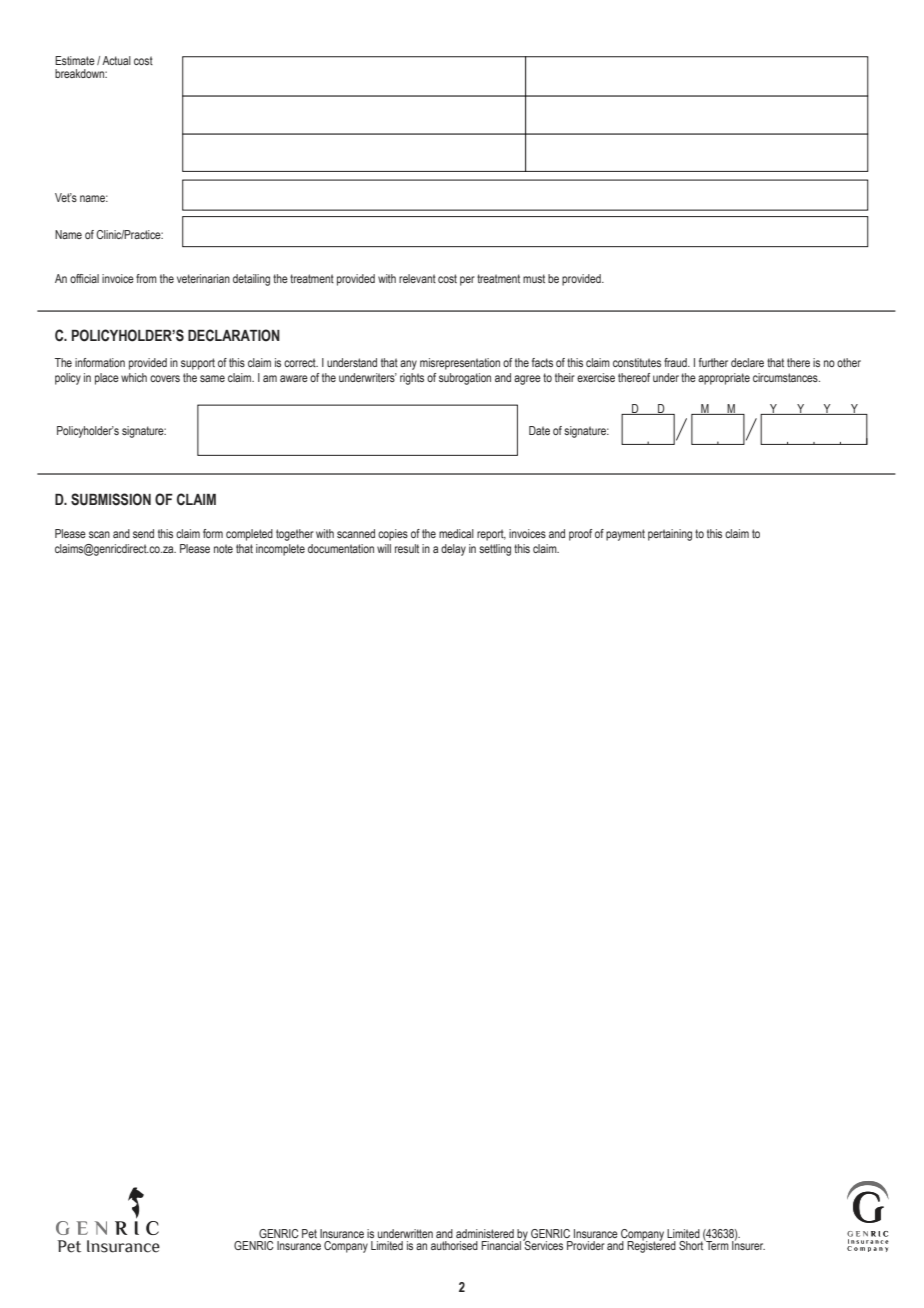 This image has width=924, height=1308. Describe the element at coordinates (456, 533) in the image. I see `medical` at that location.
